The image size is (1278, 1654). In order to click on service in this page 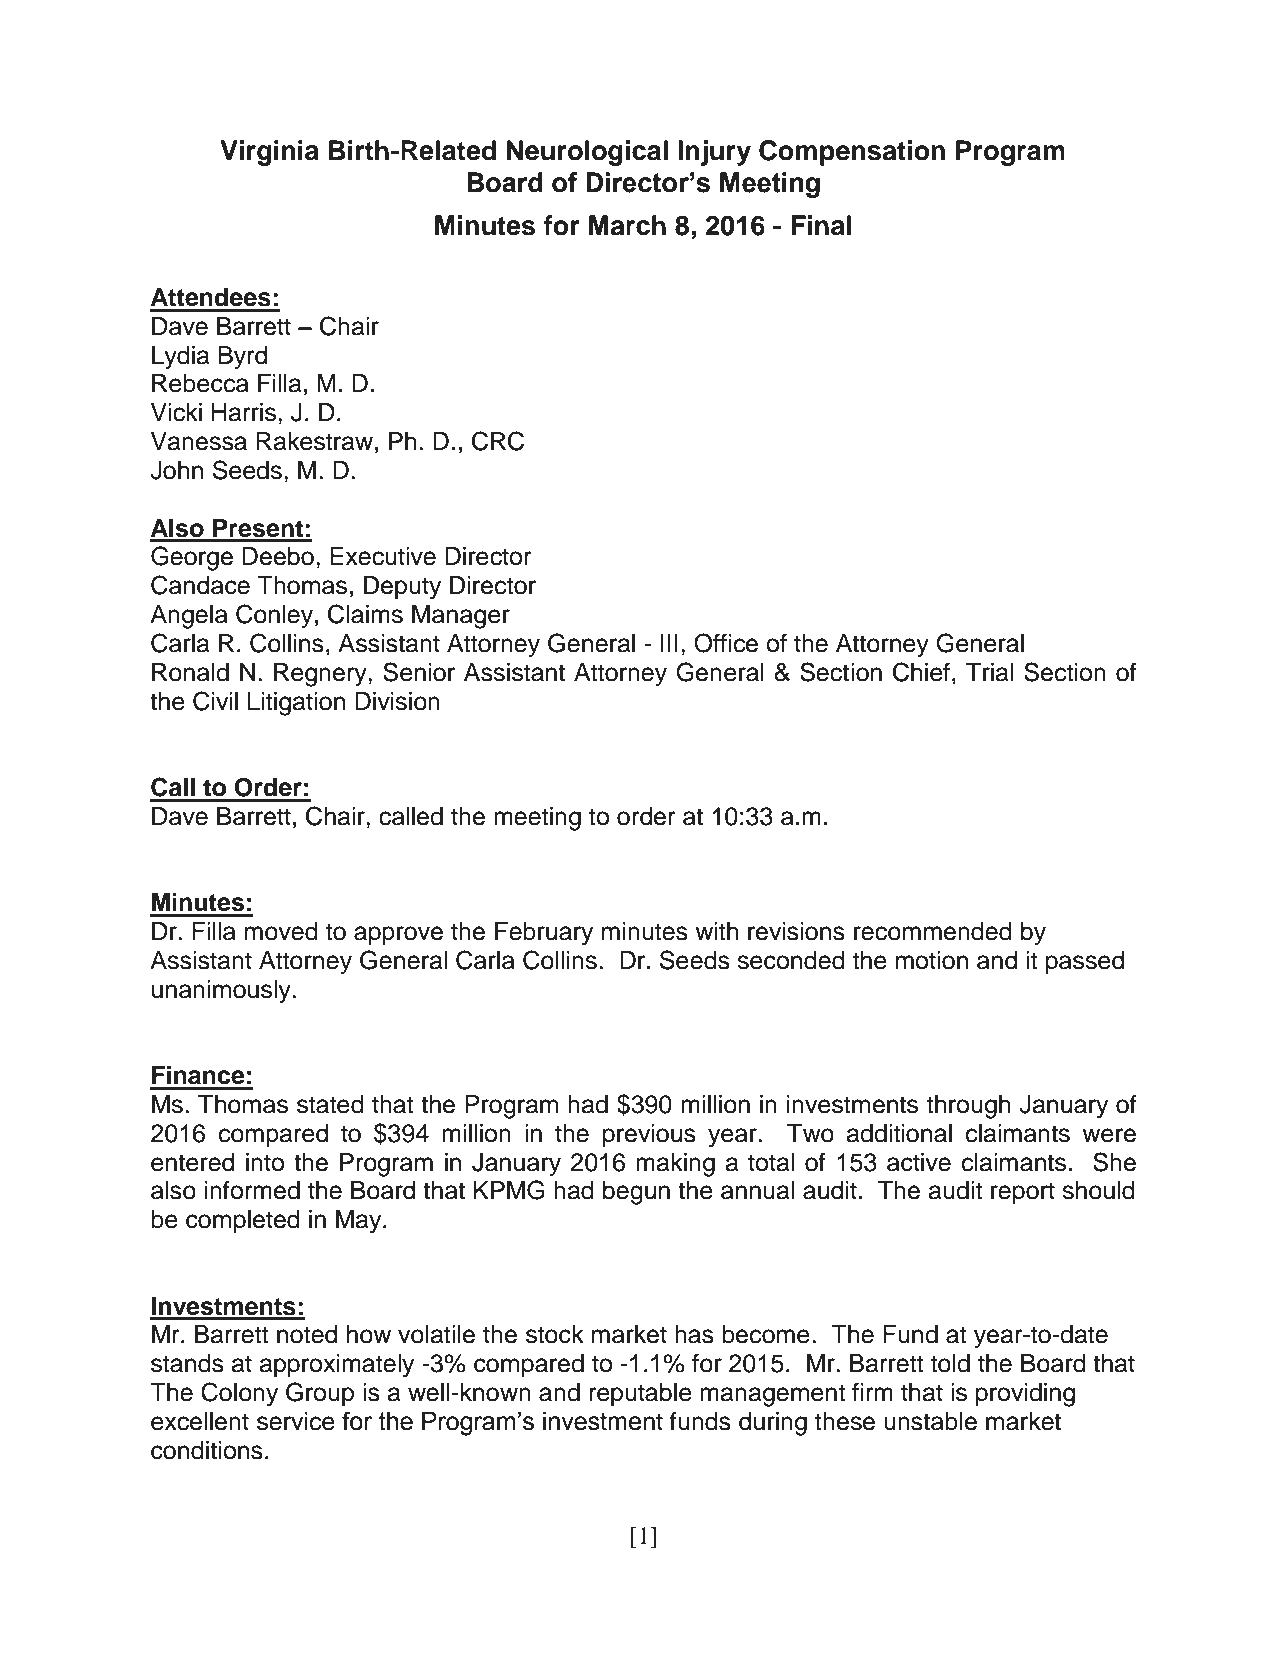, I will do `click(296, 1421)`.
